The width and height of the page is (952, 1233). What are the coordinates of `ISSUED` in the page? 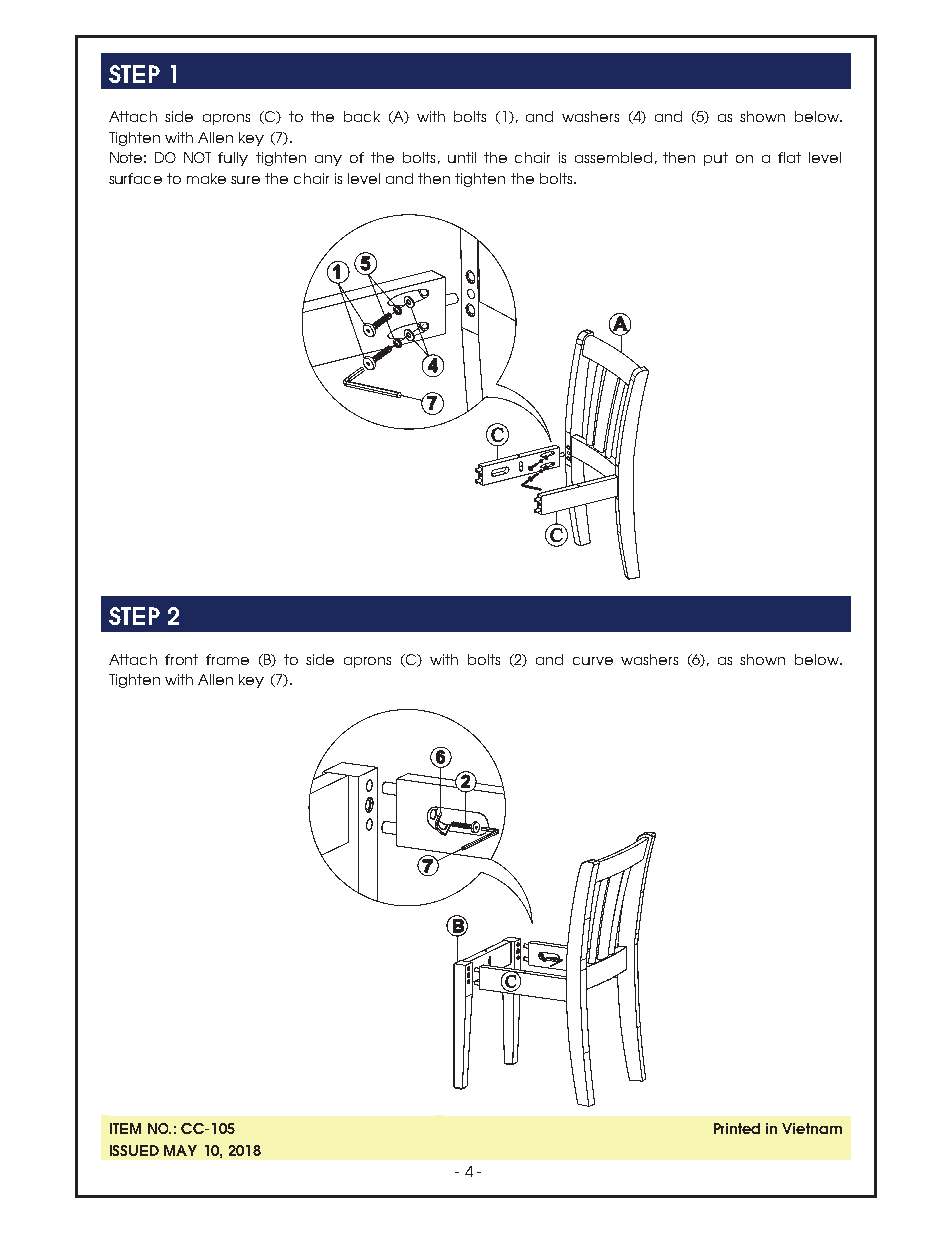 It's located at (134, 1150).
